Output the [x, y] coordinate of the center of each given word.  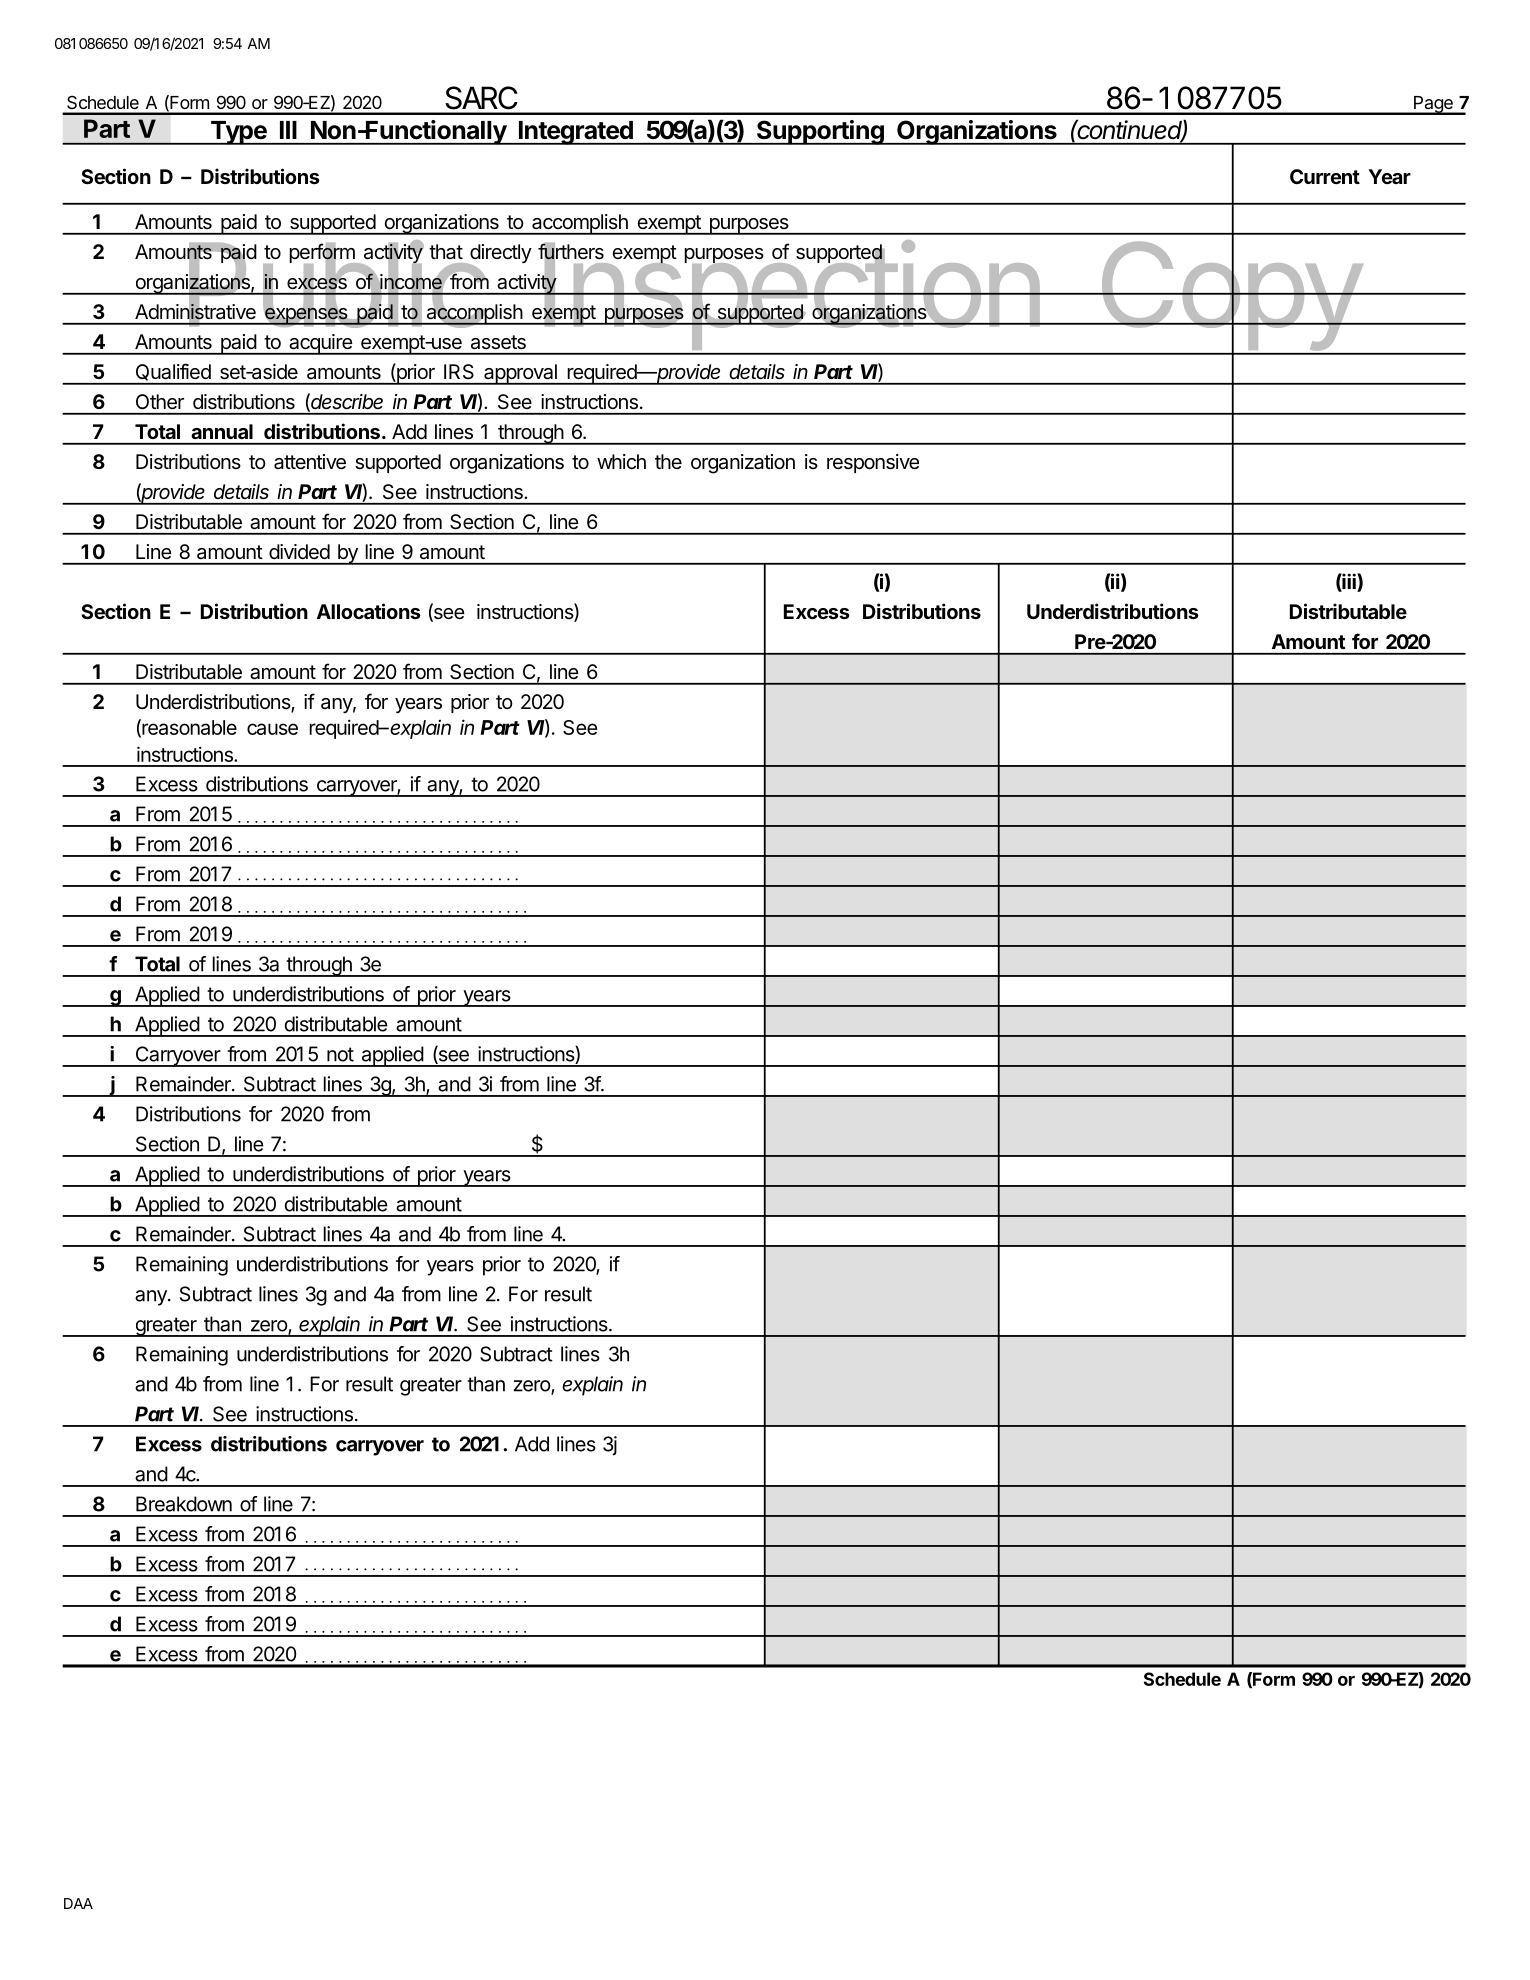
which [621, 461]
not [340, 1054]
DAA [78, 1903]
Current [1325, 176]
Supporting [820, 132]
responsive [873, 463]
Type [238, 133]
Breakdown [184, 1504]
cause [272, 729]
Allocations [369, 611]
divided [299, 551]
